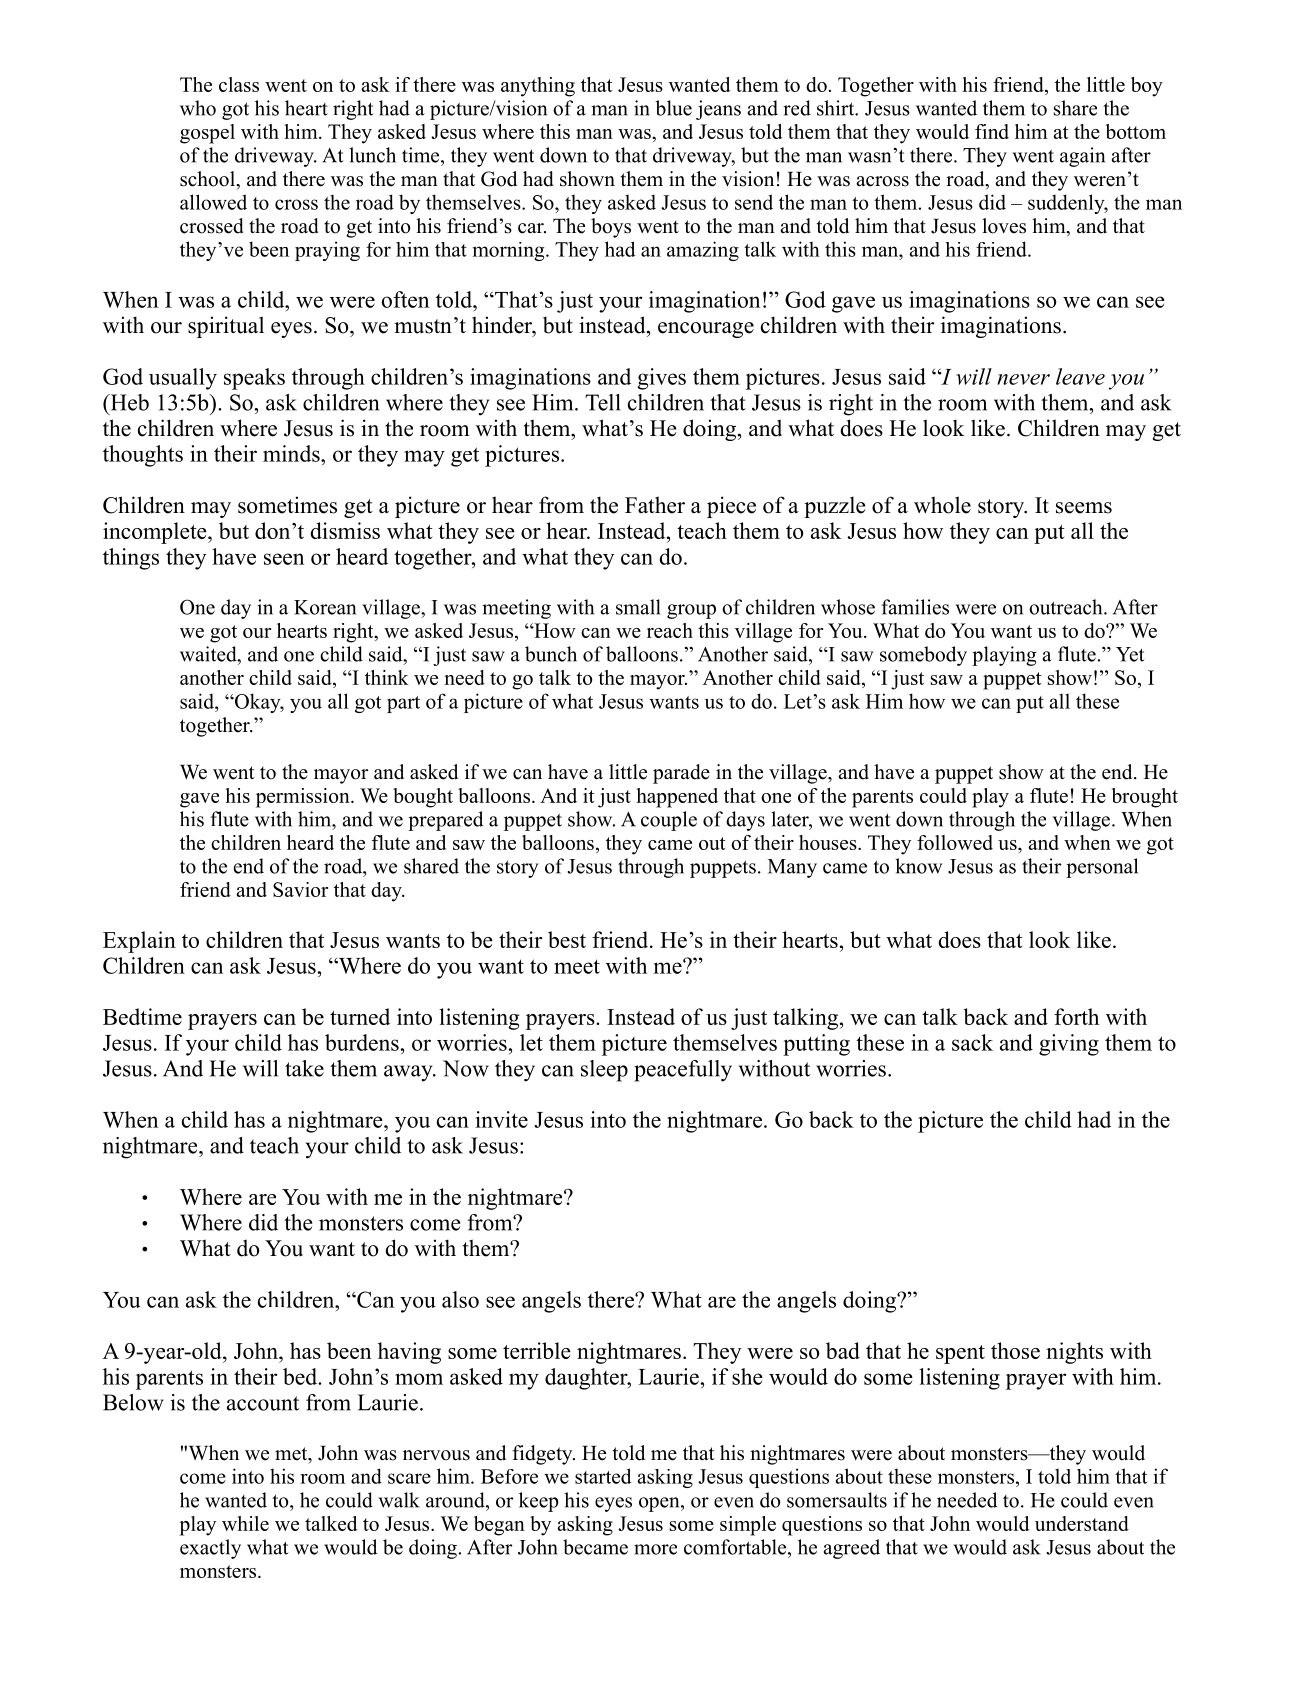  What do you see at coordinates (245, 1523) in the page?
I see `while` at bounding box center [245, 1523].
